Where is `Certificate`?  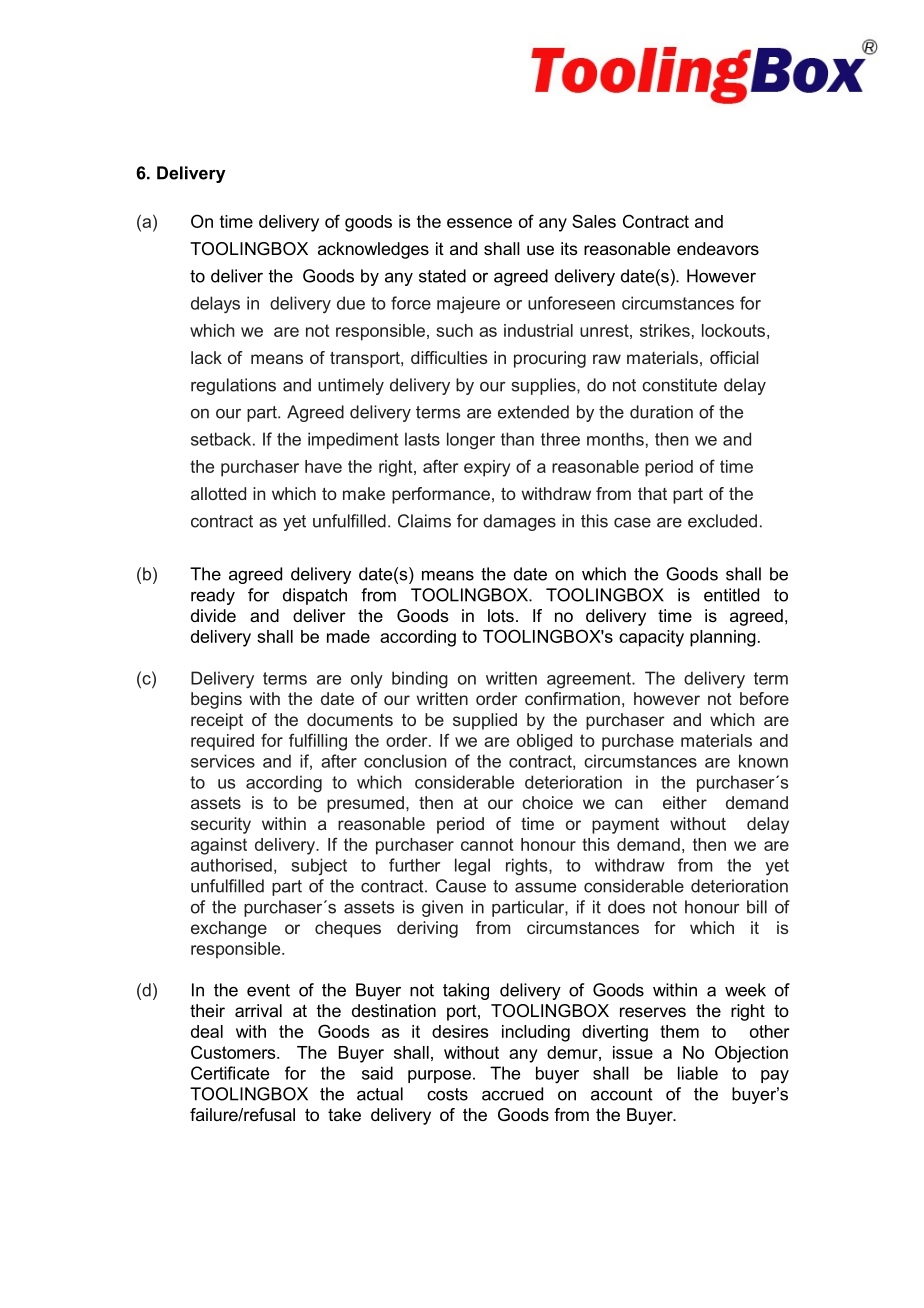 Certificate is located at coordinates (230, 1073).
